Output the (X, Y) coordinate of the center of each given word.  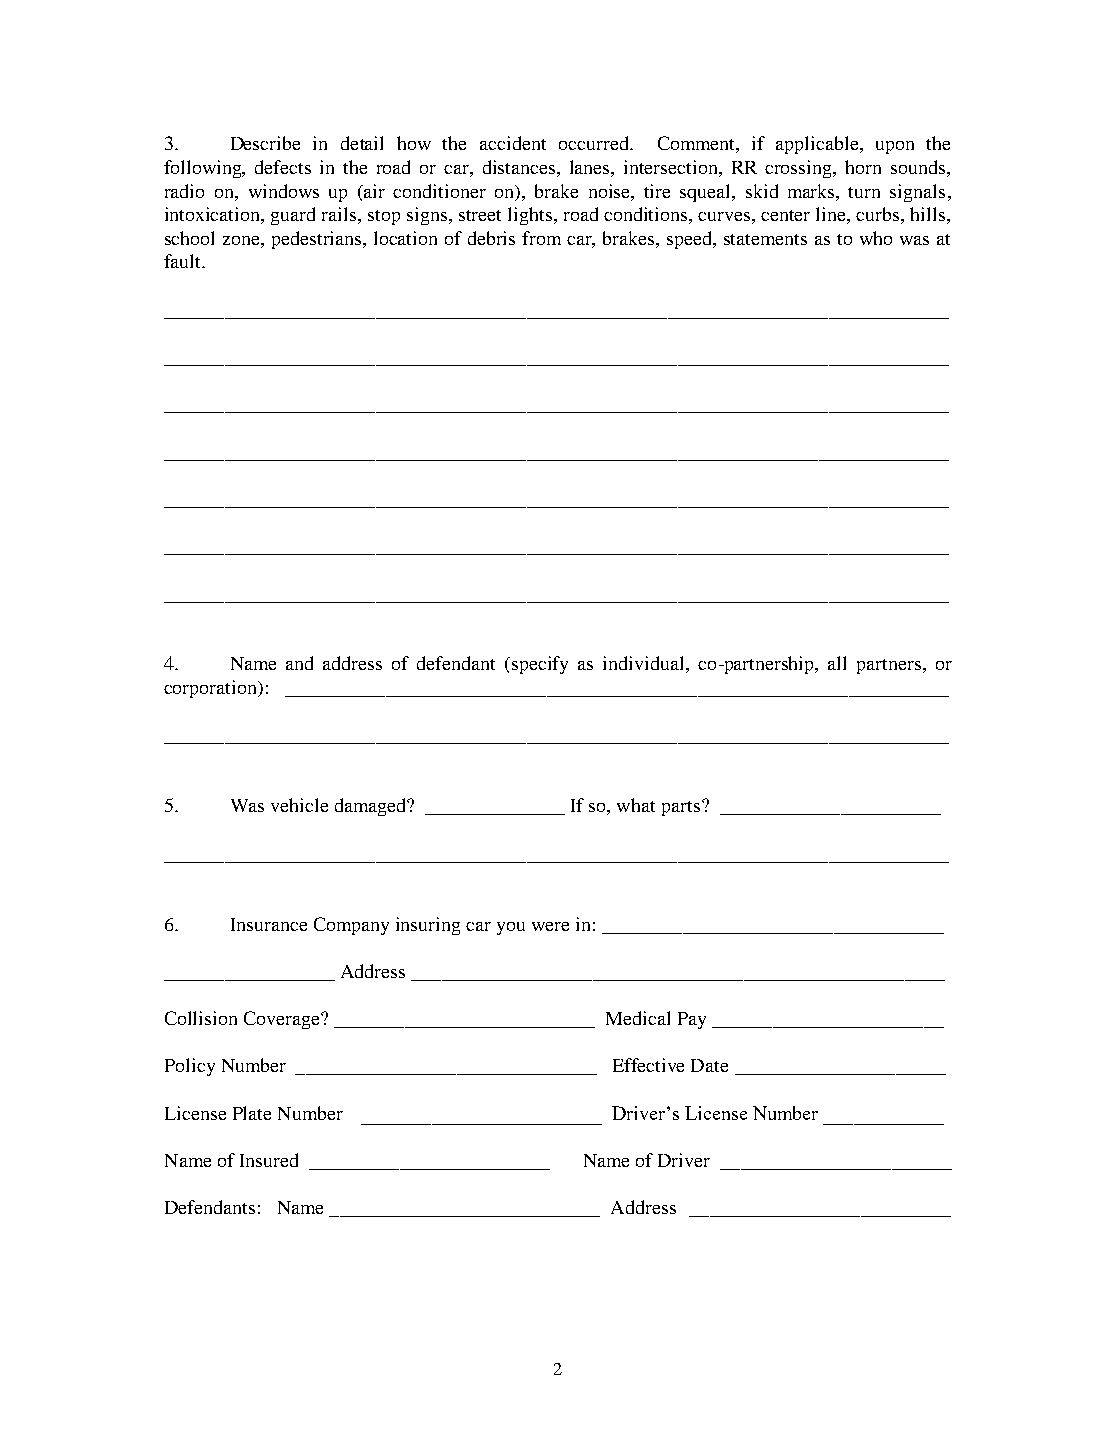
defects (283, 167)
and (299, 663)
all (837, 663)
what (636, 805)
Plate (252, 1113)
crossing (800, 169)
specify (540, 665)
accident (513, 143)
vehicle (299, 805)
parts (681, 808)
